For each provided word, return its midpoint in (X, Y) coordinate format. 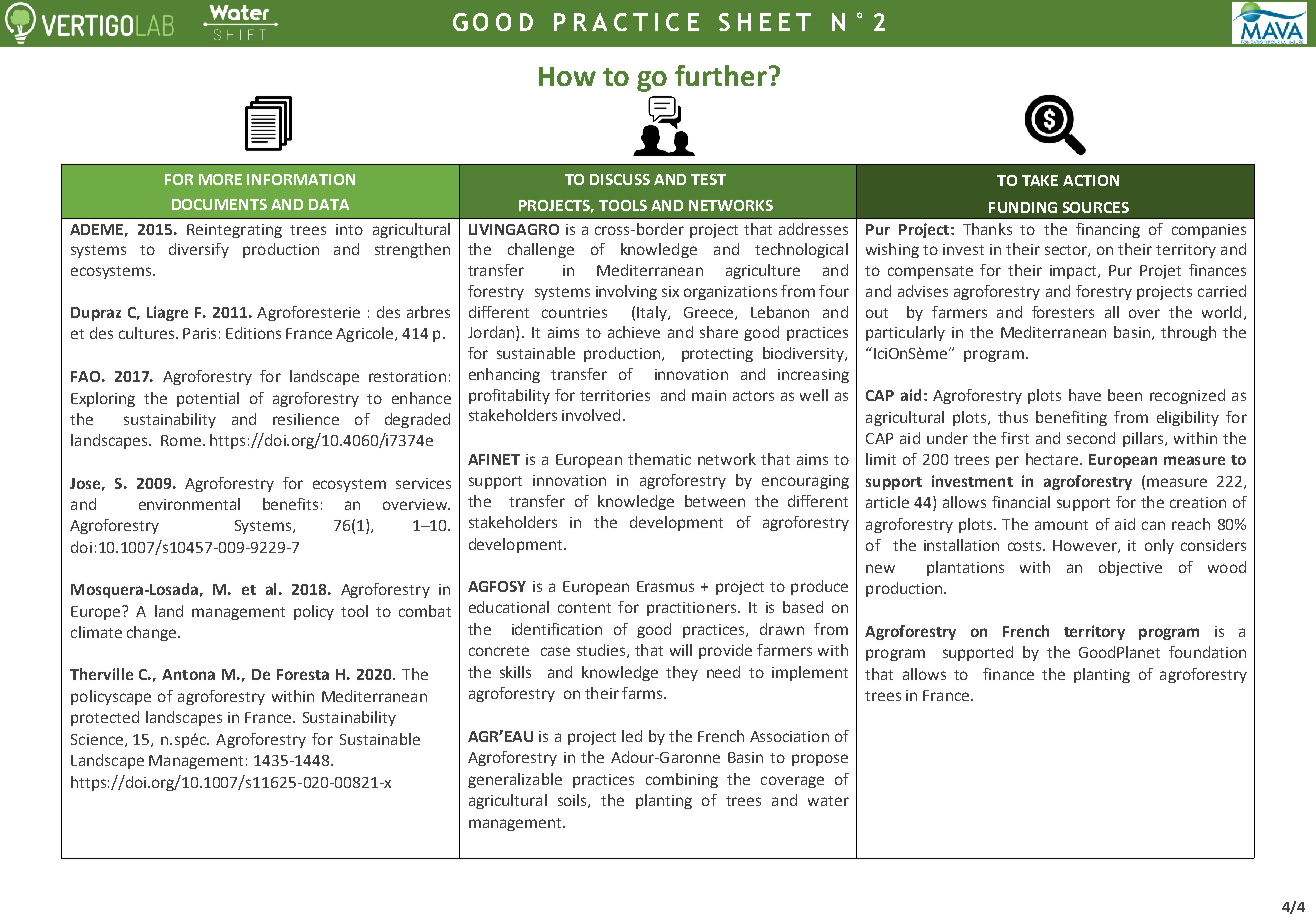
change (151, 633)
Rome (181, 440)
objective (1130, 568)
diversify (199, 250)
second (1091, 438)
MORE (220, 179)
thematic (659, 459)
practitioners (691, 609)
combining (682, 780)
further (721, 75)
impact (1074, 272)
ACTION (1091, 180)
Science (97, 739)
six (670, 291)
